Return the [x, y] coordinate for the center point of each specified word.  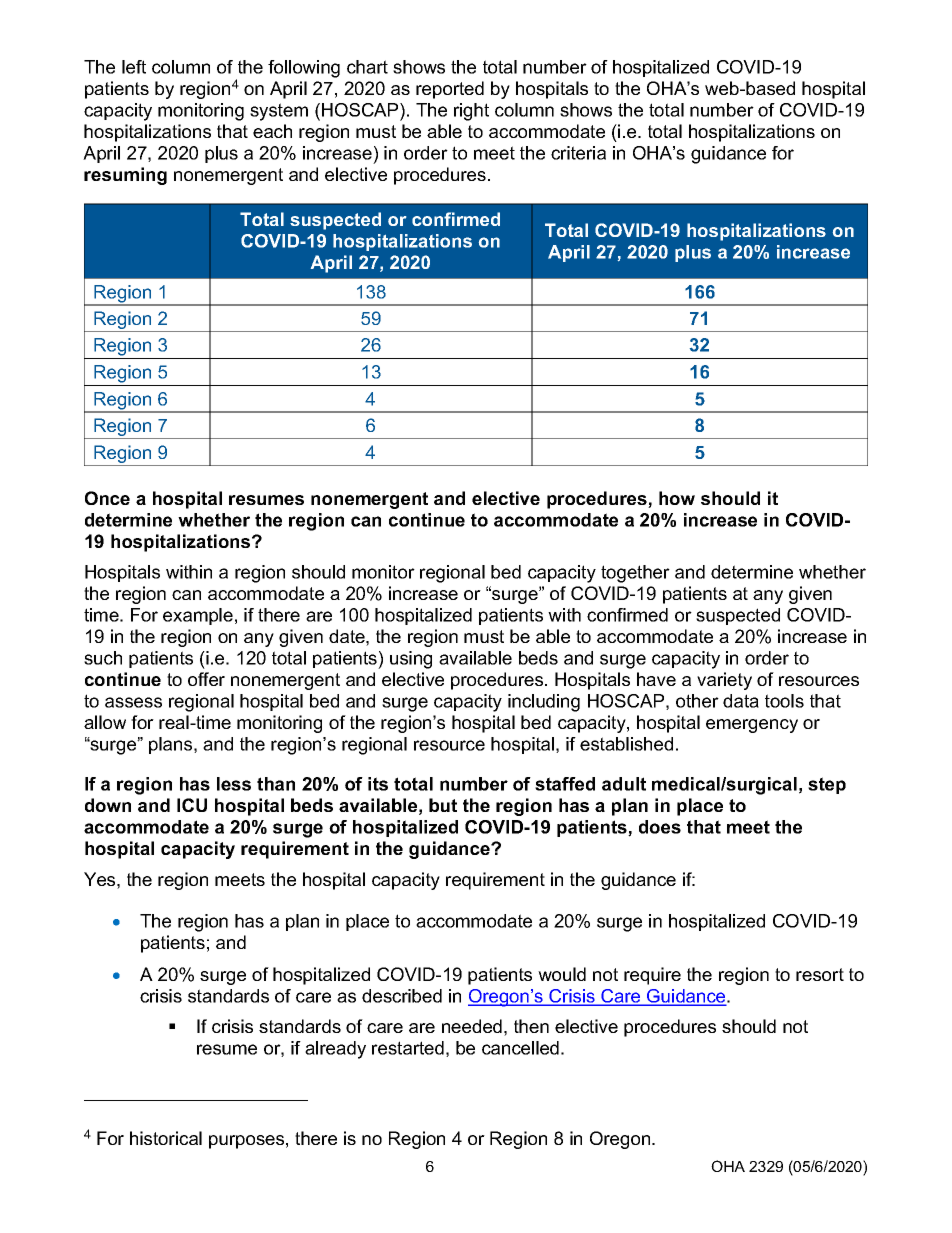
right [471, 112]
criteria [578, 153]
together [635, 574]
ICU [192, 805]
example [198, 616]
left [134, 67]
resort [820, 974]
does [660, 827]
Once [107, 498]
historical [166, 1138]
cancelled [520, 1048]
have [656, 679]
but [443, 805]
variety [724, 681]
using [411, 660]
